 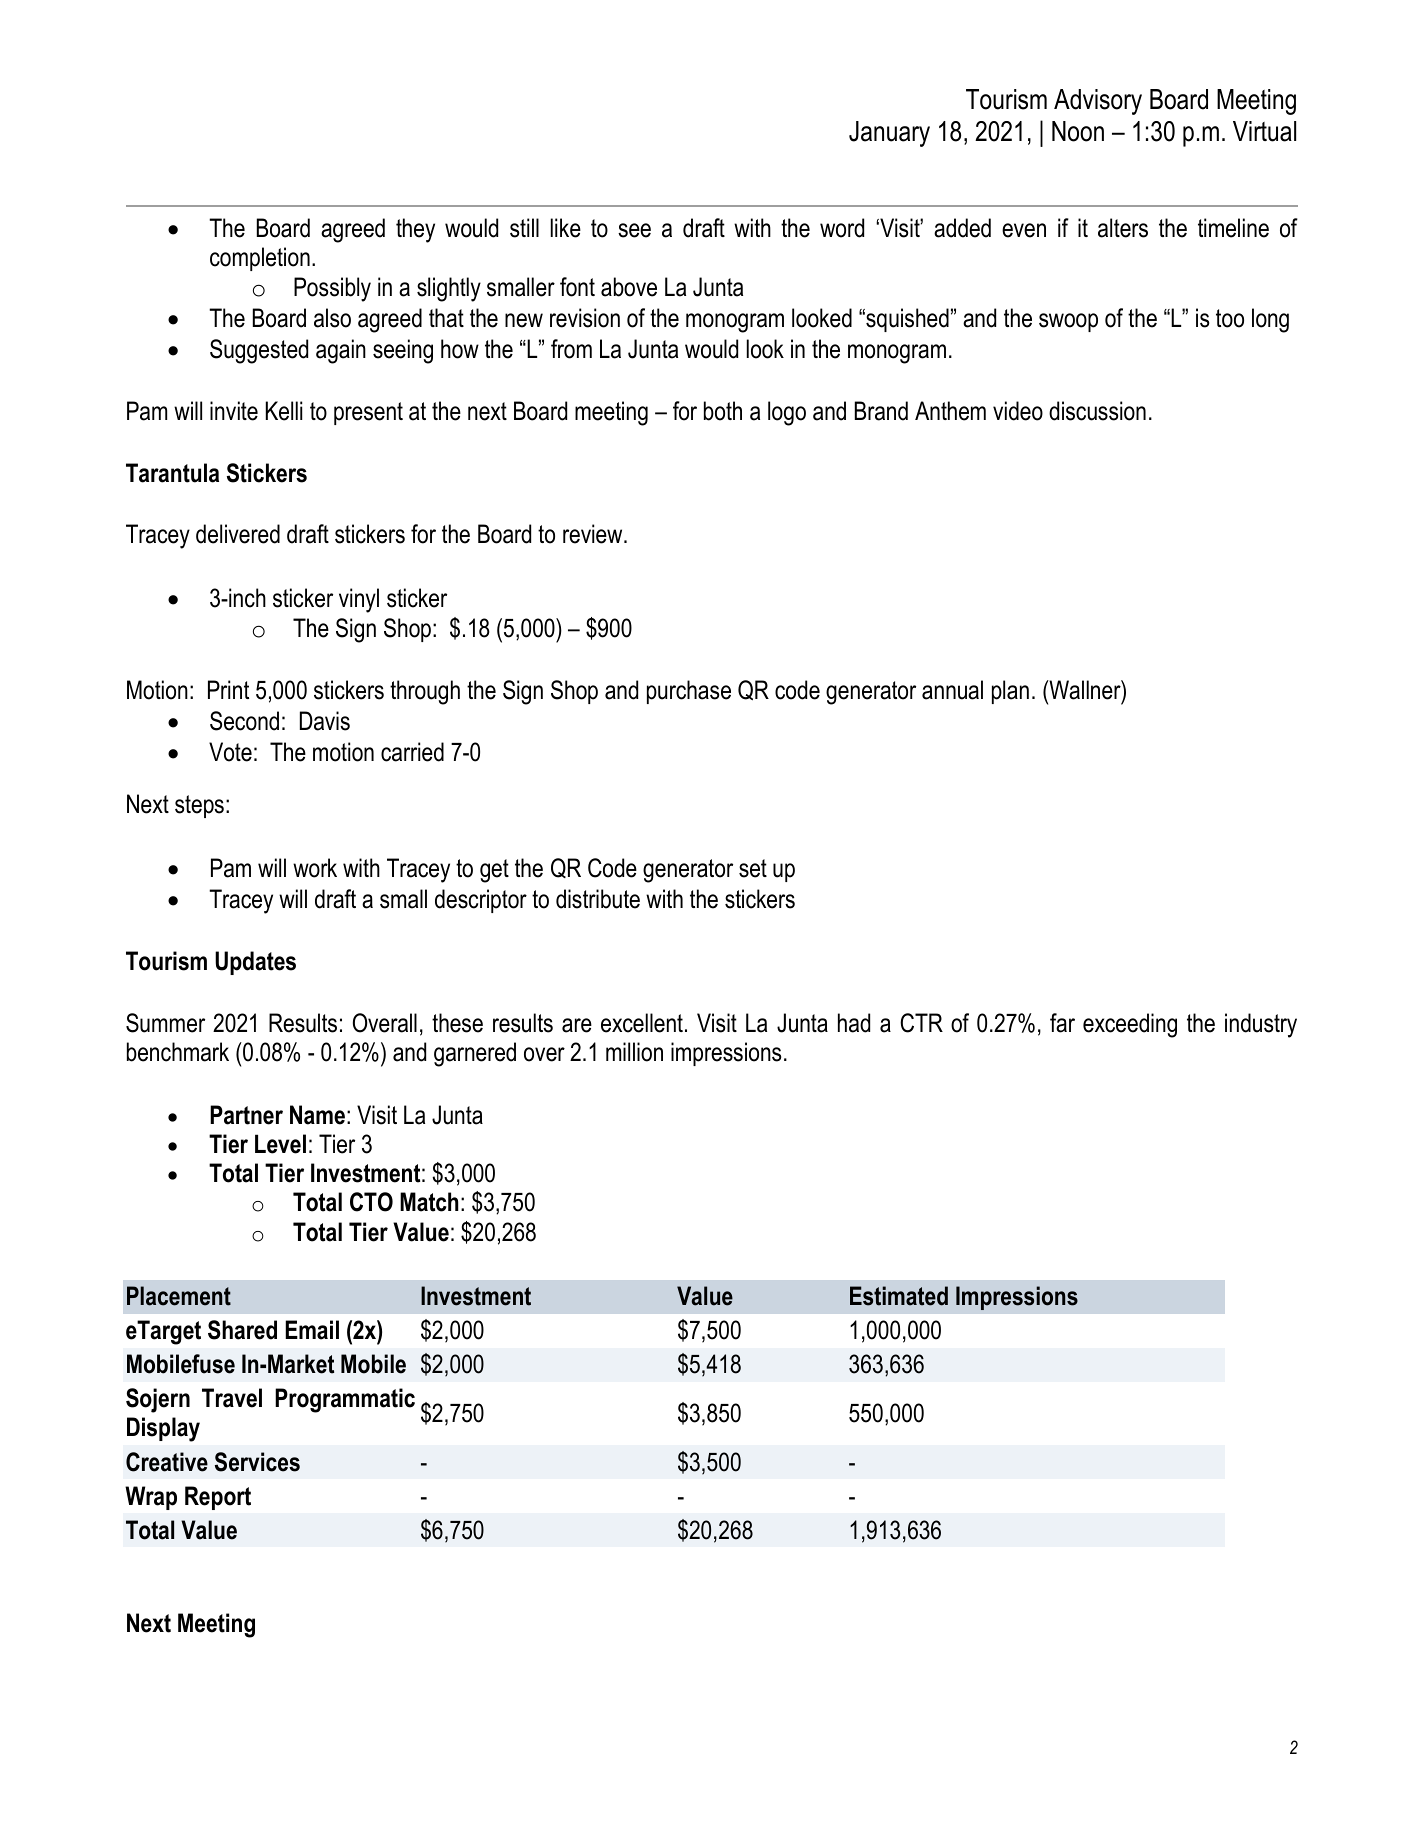 I want to click on Services, so click(x=257, y=1462).
